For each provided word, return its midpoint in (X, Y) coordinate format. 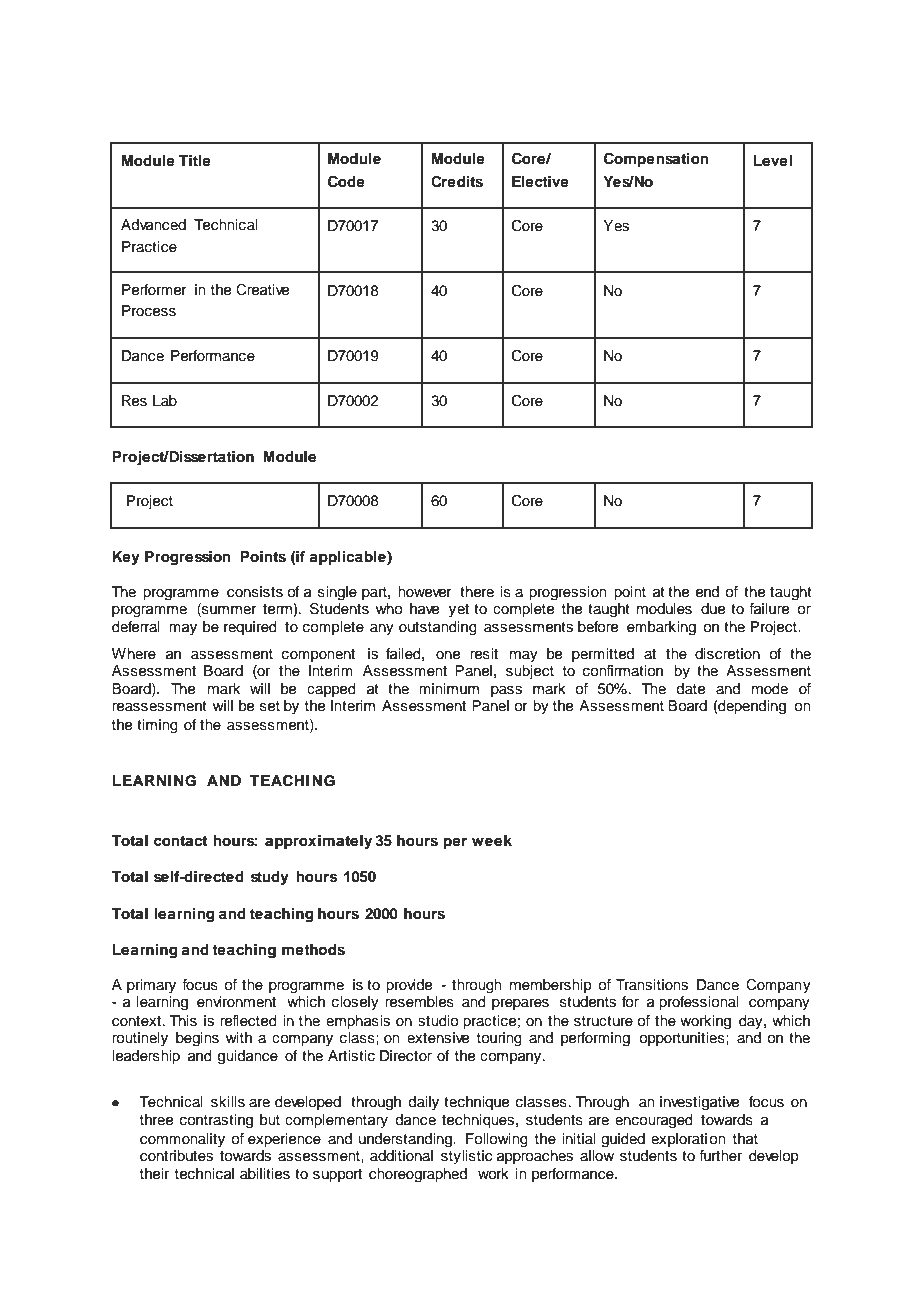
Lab (165, 400)
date (691, 689)
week (492, 840)
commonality (182, 1140)
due (713, 609)
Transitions (652, 985)
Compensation (656, 160)
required (250, 628)
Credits (457, 182)
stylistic (466, 1157)
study (270, 878)
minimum (449, 689)
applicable (348, 558)
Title (195, 160)
